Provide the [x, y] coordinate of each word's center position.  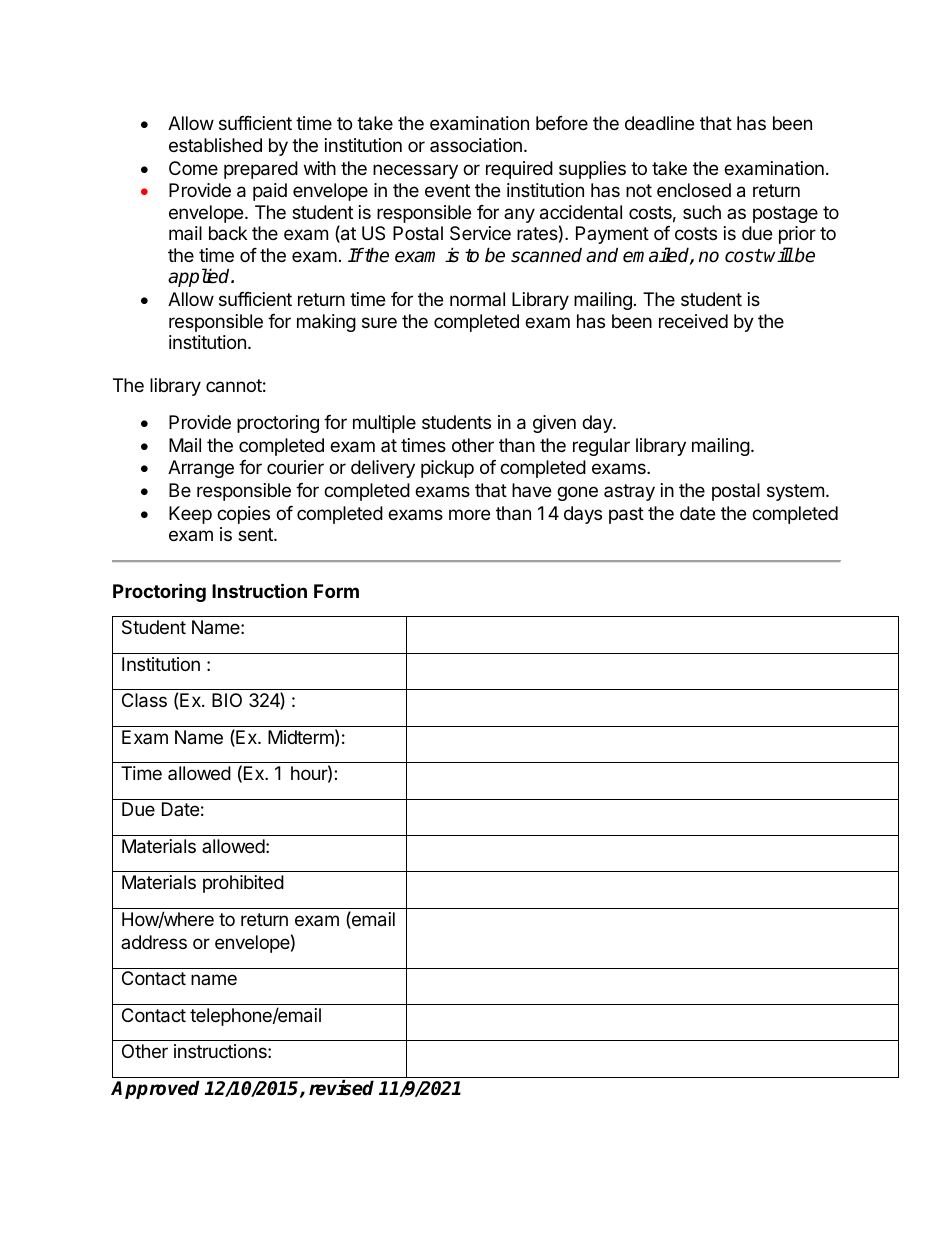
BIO [227, 700]
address [154, 942]
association [476, 145]
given [554, 424]
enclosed [694, 190]
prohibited [243, 884]
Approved [155, 1089]
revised [341, 1088]
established [215, 145]
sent [256, 534]
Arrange [201, 469]
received [693, 321]
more [469, 514]
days [583, 515]
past [626, 515]
